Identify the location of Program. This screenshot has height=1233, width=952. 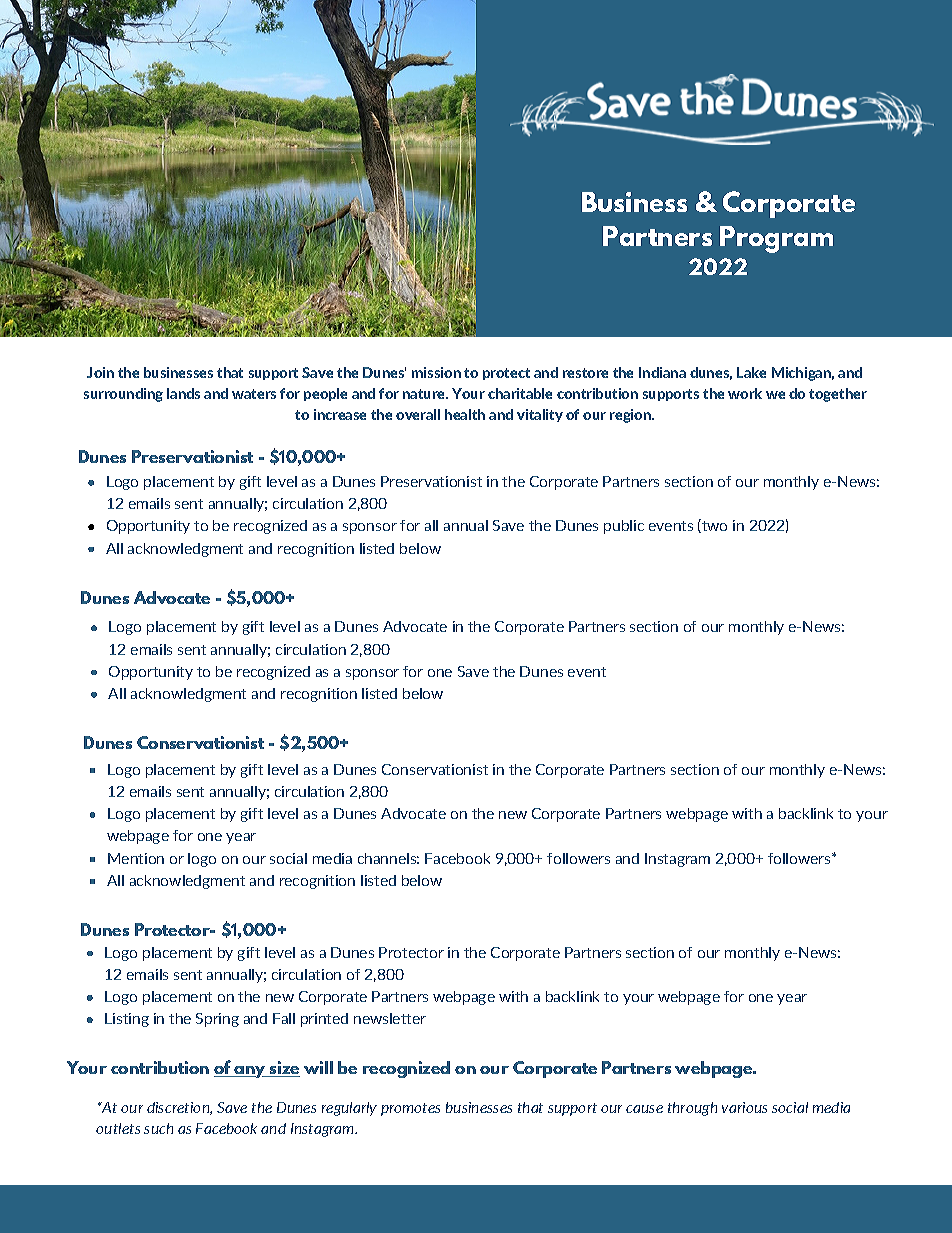
(776, 239).
